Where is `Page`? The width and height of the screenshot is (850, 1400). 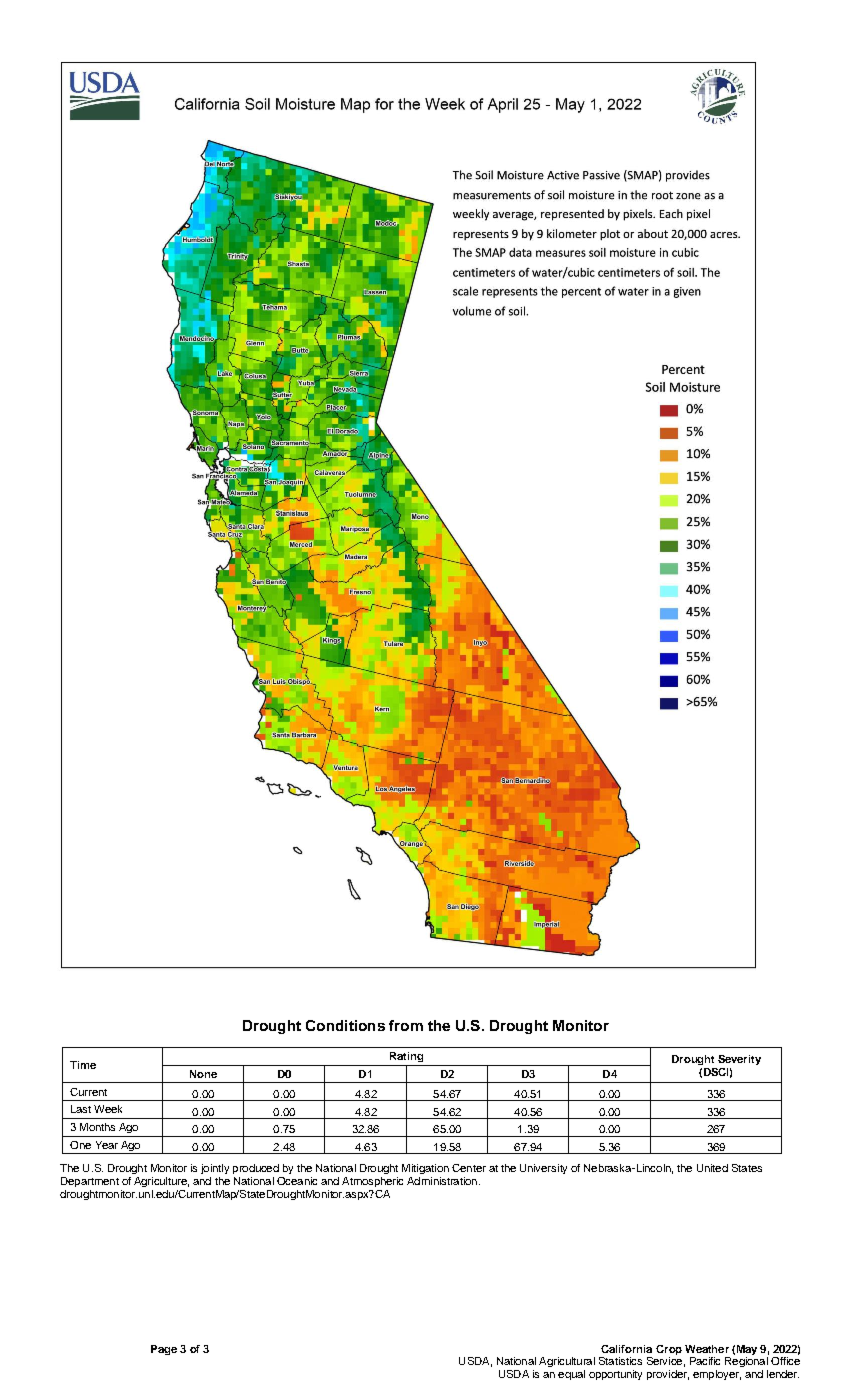 Page is located at coordinates (164, 1350).
